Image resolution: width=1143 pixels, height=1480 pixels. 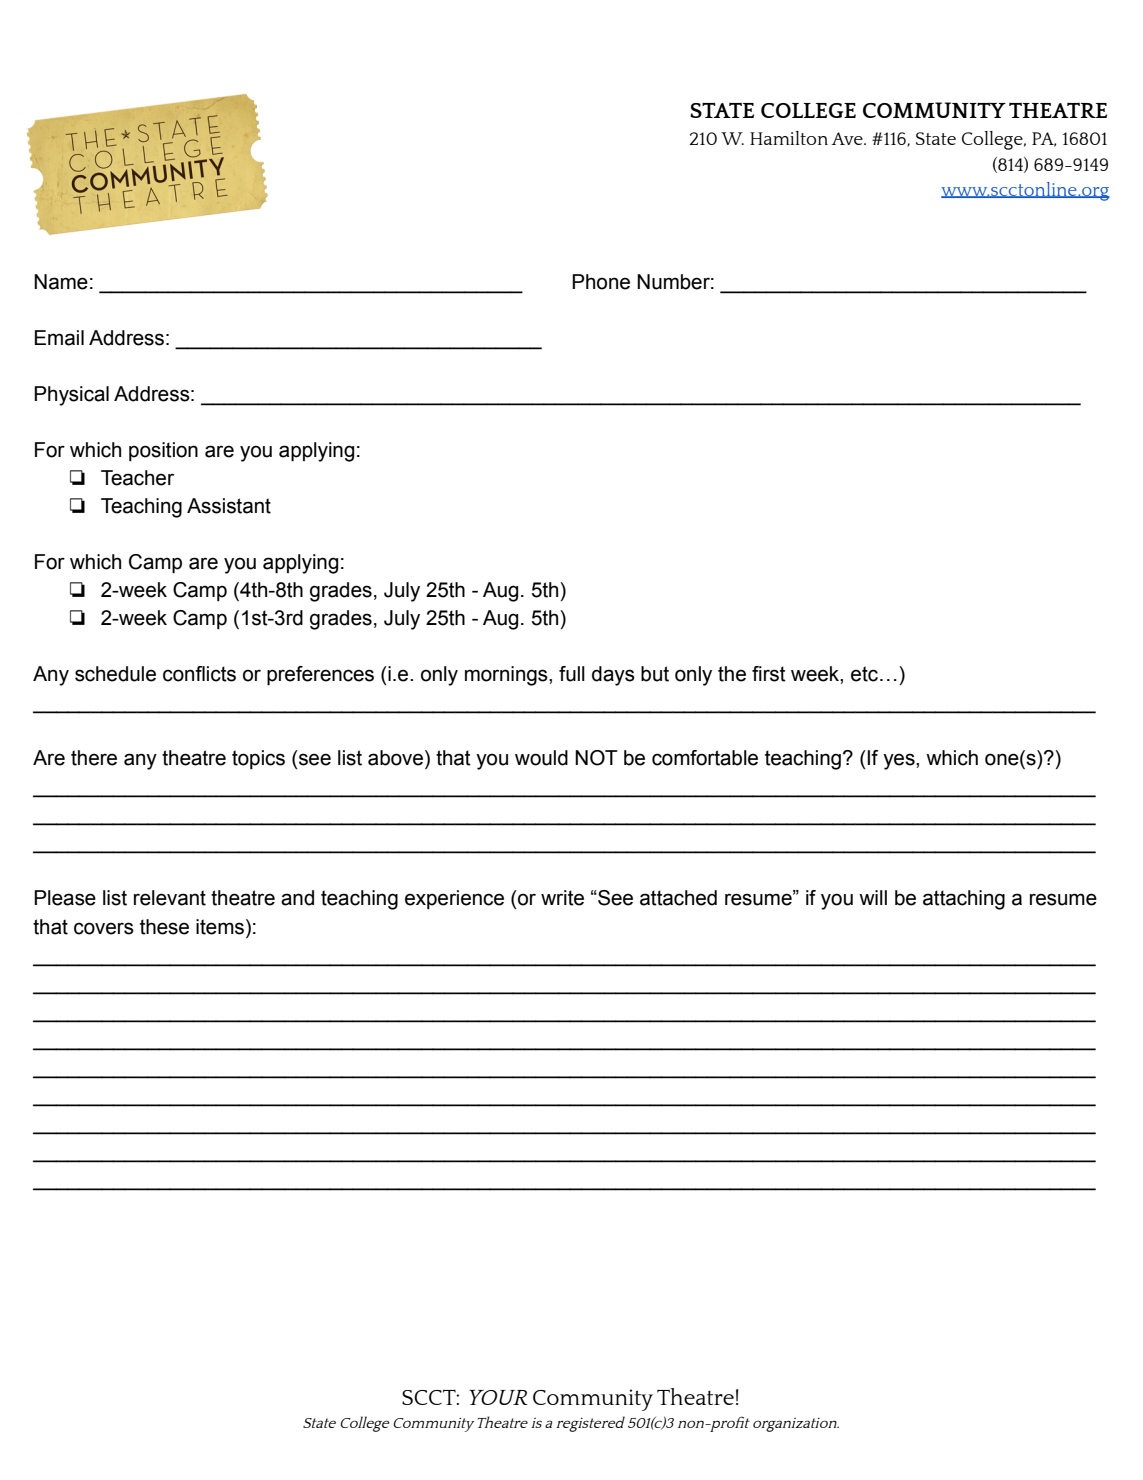 What do you see at coordinates (601, 282) in the document?
I see `Phone` at bounding box center [601, 282].
